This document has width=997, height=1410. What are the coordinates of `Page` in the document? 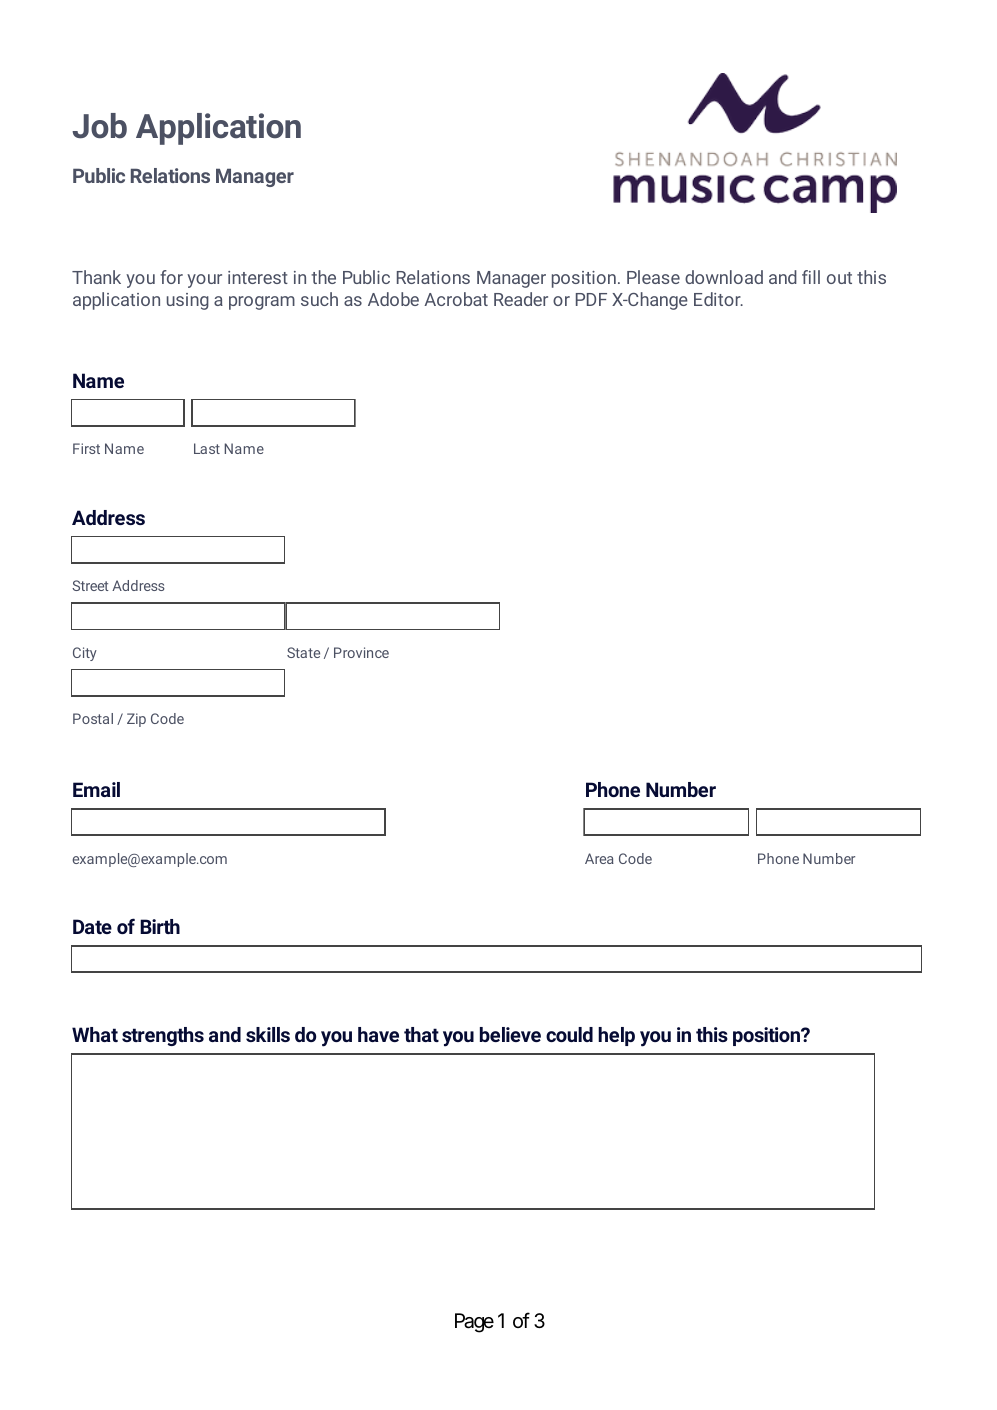 It's located at (474, 1323).
